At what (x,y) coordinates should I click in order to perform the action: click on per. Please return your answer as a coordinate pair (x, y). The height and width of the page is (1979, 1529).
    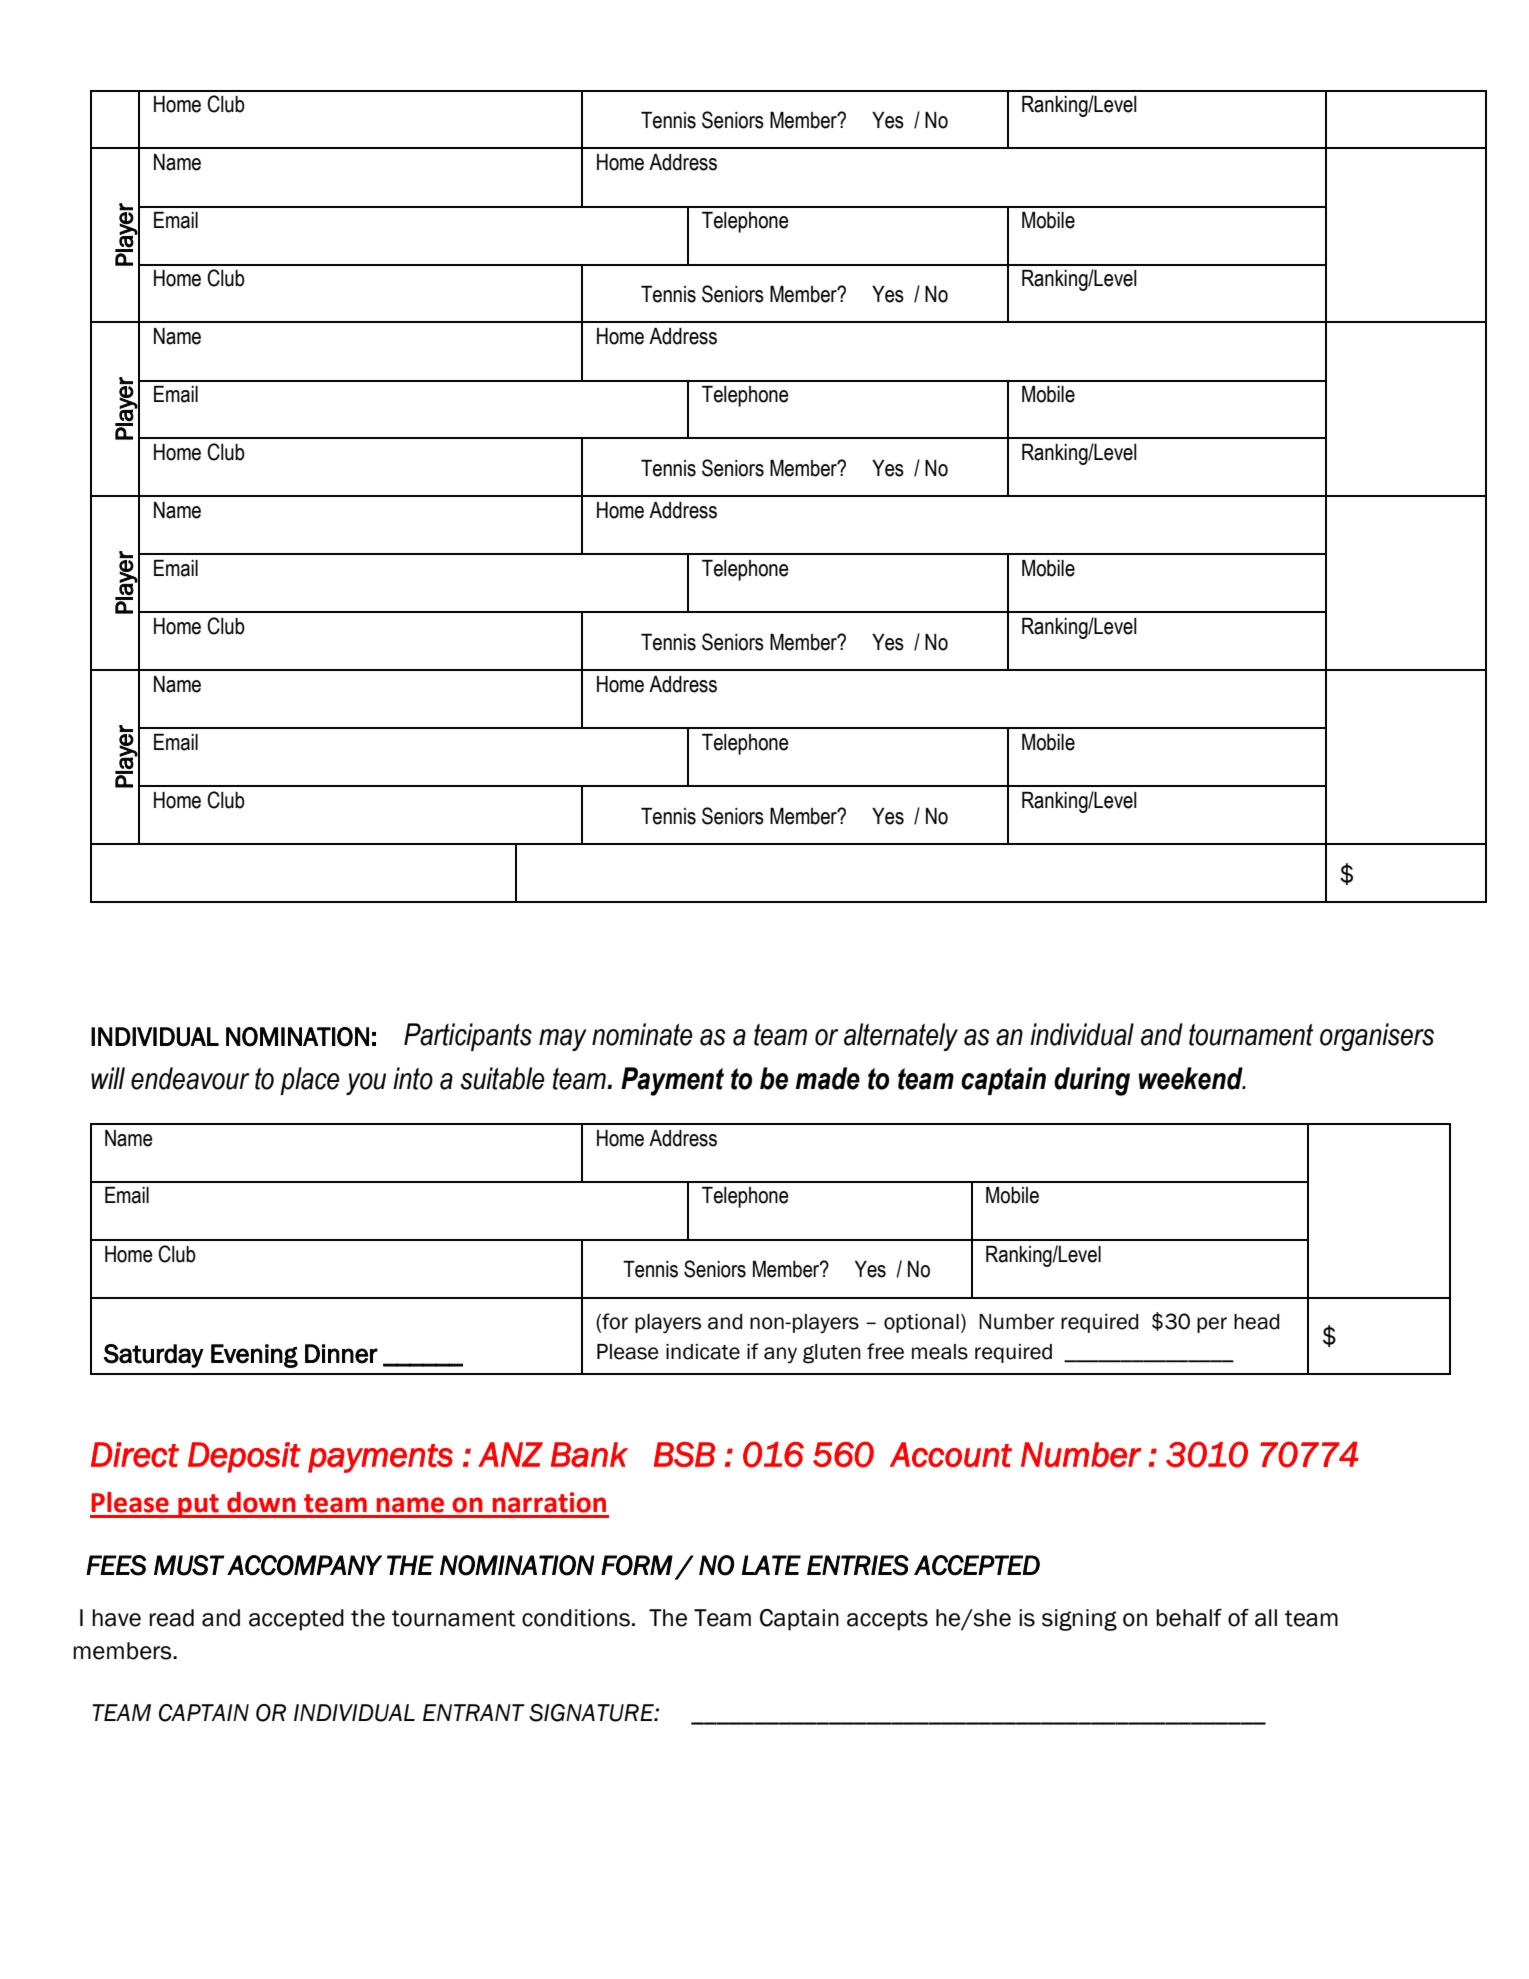
    Looking at the image, I should click on (1212, 1325).
